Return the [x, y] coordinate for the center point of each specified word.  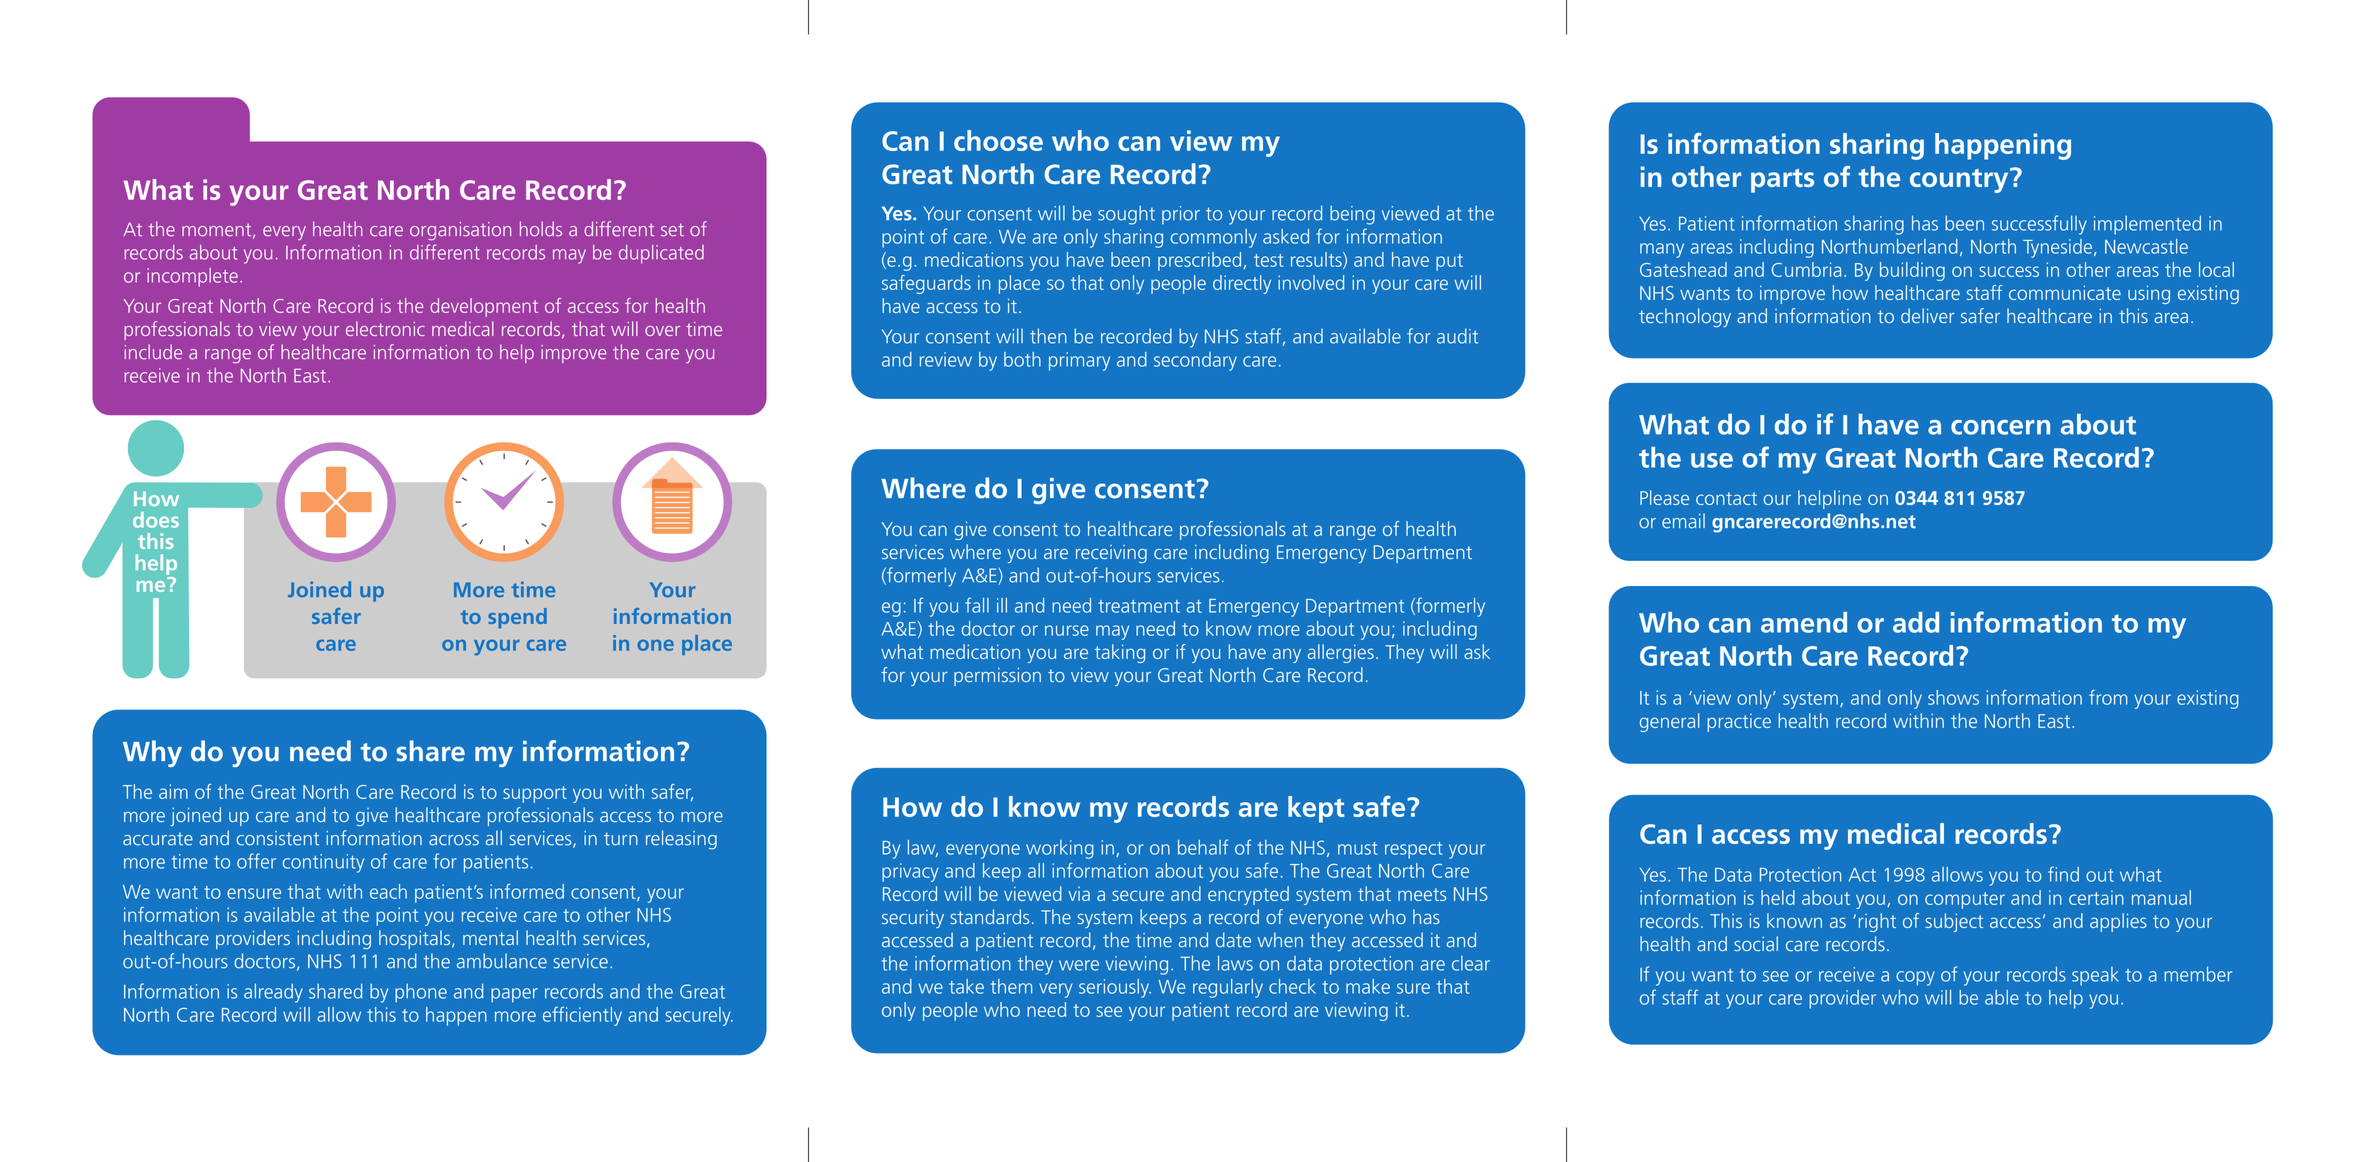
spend [517, 618]
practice [1739, 723]
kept [1316, 809]
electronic [385, 328]
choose [998, 140]
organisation [460, 231]
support [535, 794]
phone [421, 993]
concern [2000, 427]
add [1916, 622]
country [1960, 180]
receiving [1111, 554]
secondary [1195, 361]
